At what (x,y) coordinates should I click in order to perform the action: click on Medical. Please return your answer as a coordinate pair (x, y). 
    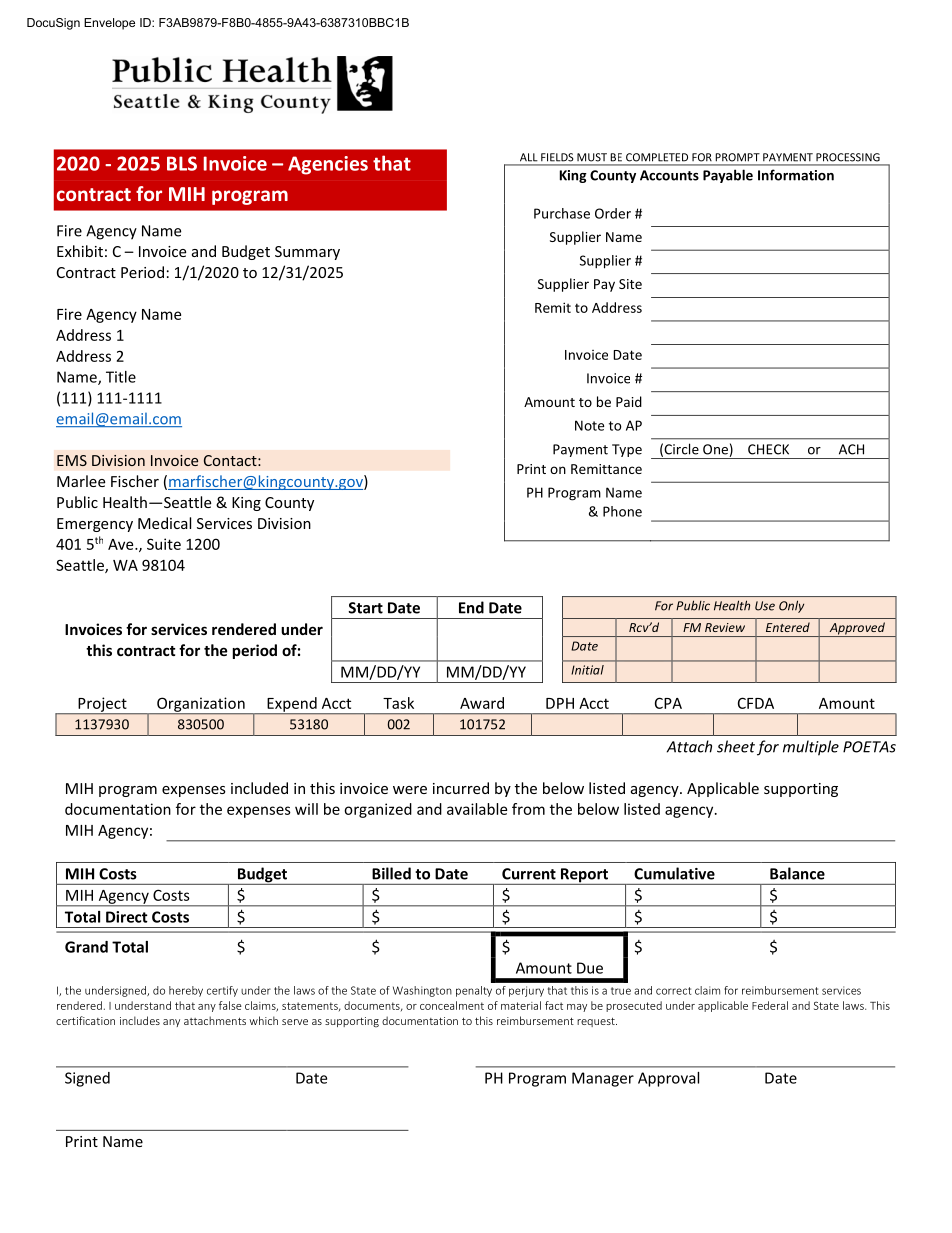
    Looking at the image, I should click on (164, 523).
